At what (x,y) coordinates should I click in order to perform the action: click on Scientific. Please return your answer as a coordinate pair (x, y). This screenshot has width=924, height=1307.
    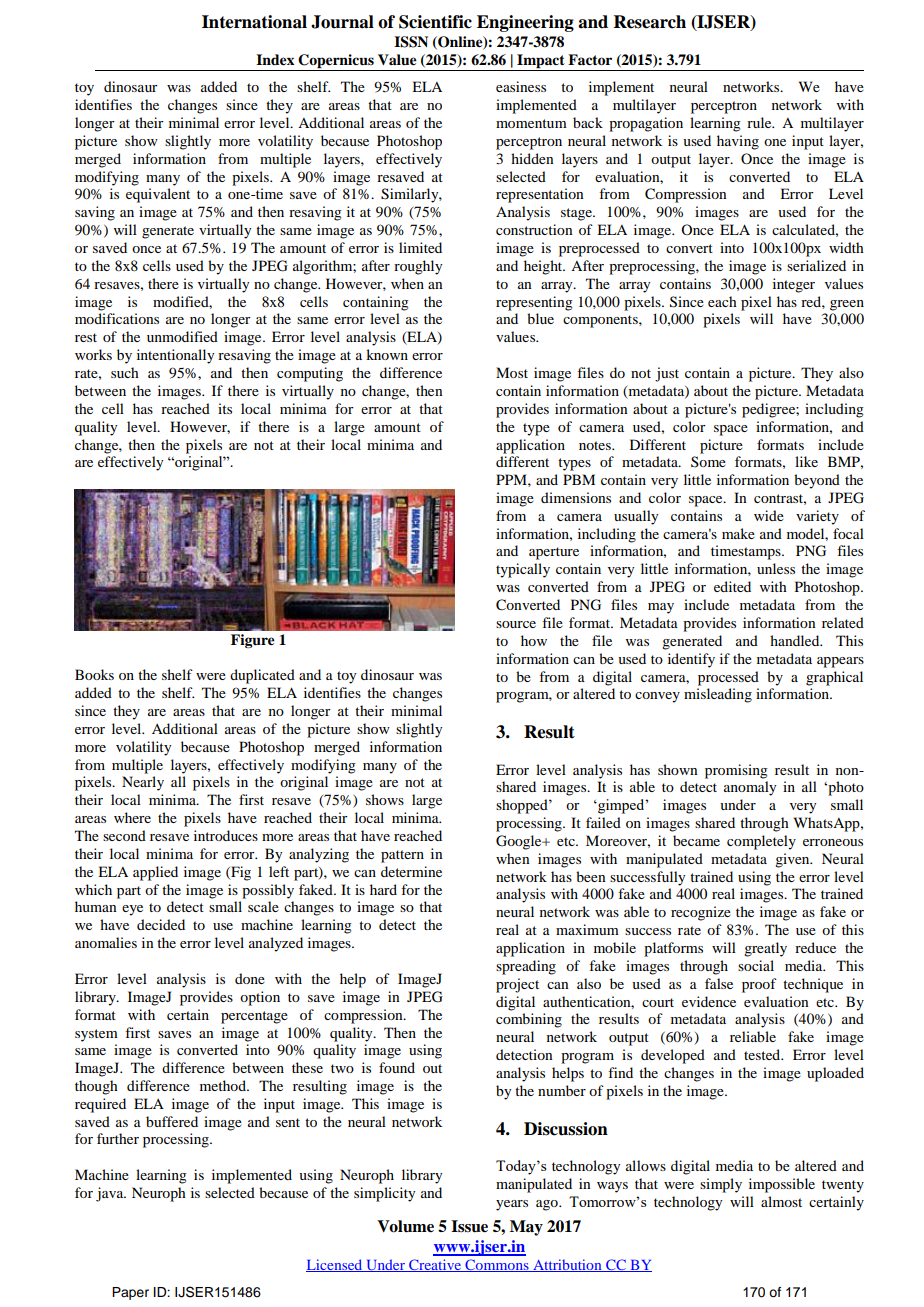
    Looking at the image, I should click on (435, 22).
